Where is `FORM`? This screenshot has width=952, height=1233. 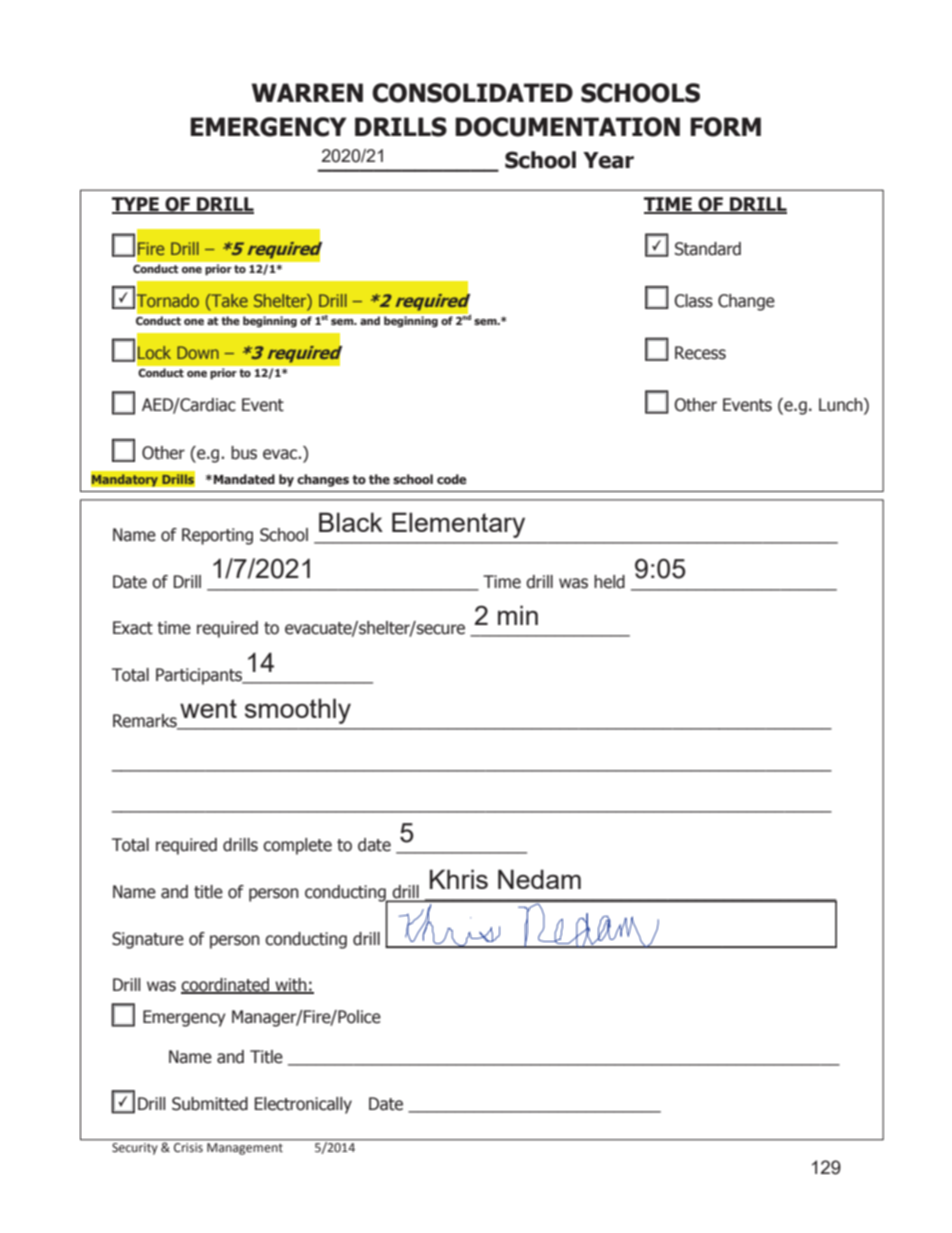 FORM is located at coordinates (725, 127).
